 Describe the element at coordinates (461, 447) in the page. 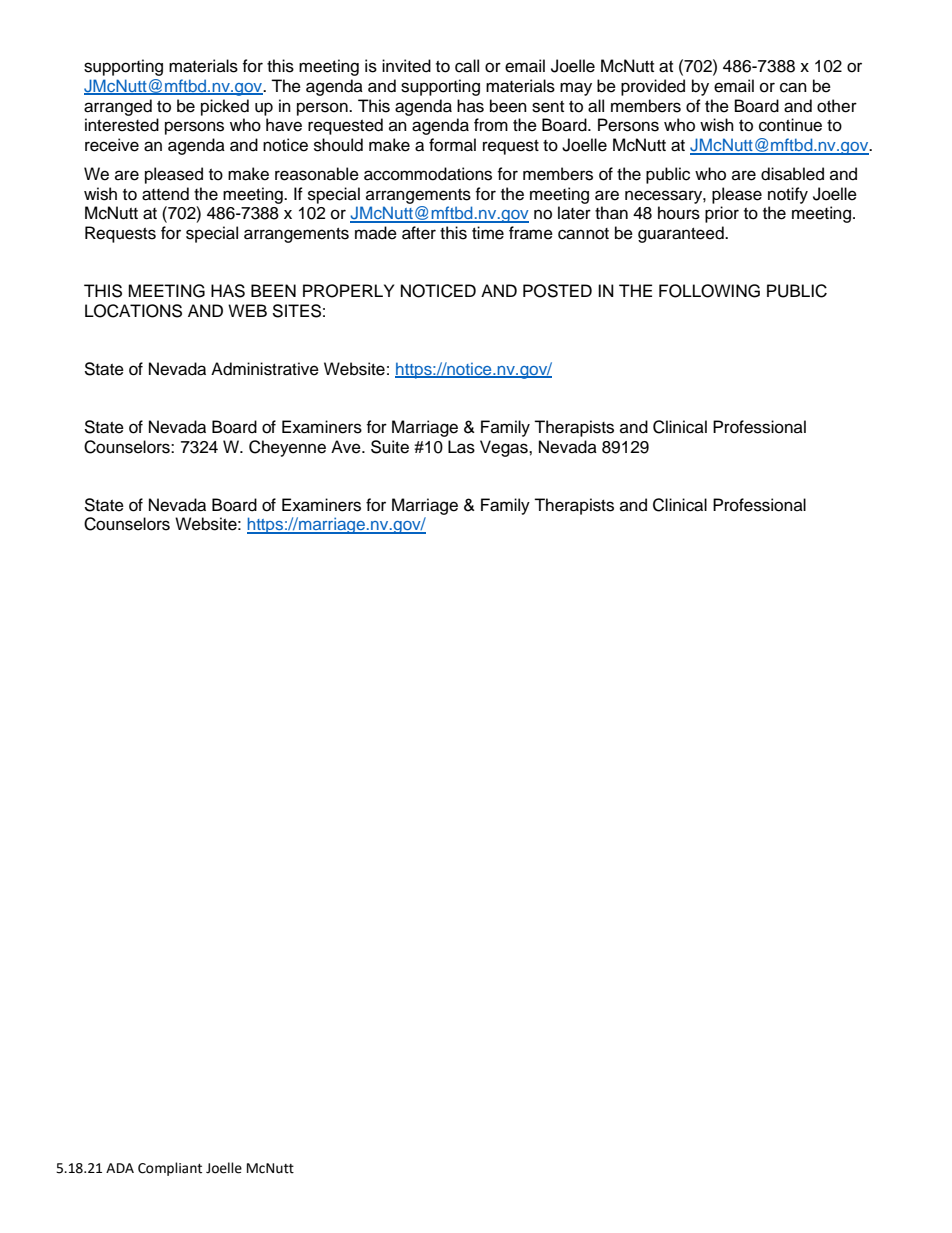

I see `Las` at that location.
